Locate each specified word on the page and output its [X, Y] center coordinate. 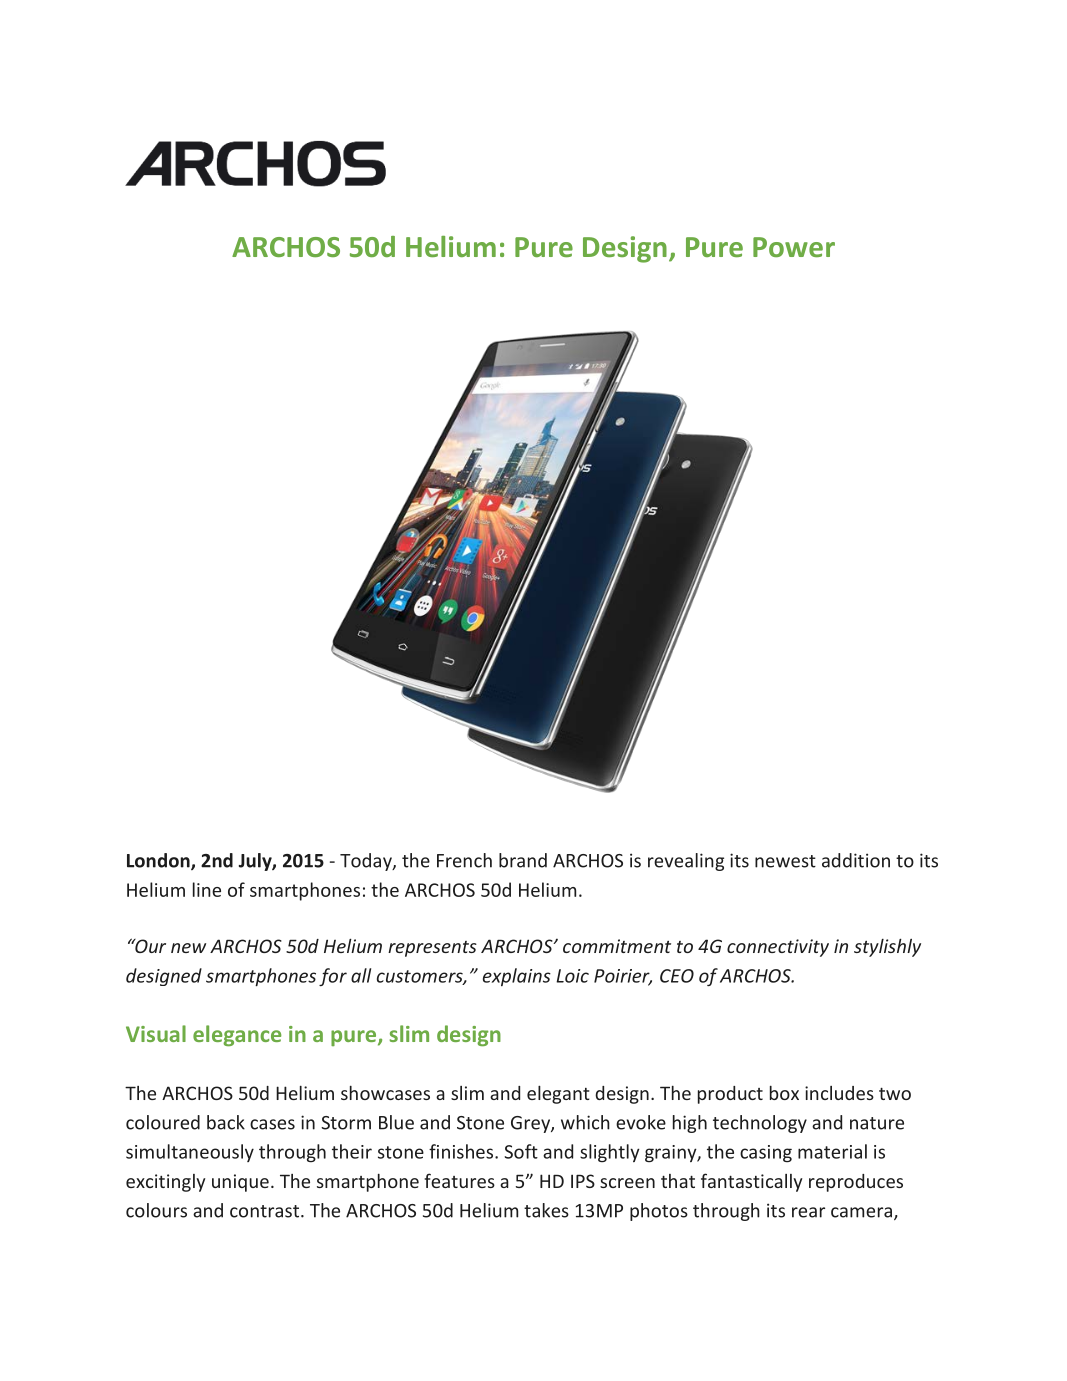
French [464, 860]
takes [546, 1210]
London [159, 861]
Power [794, 247]
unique [240, 1183]
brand [523, 860]
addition [856, 860]
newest [785, 861]
